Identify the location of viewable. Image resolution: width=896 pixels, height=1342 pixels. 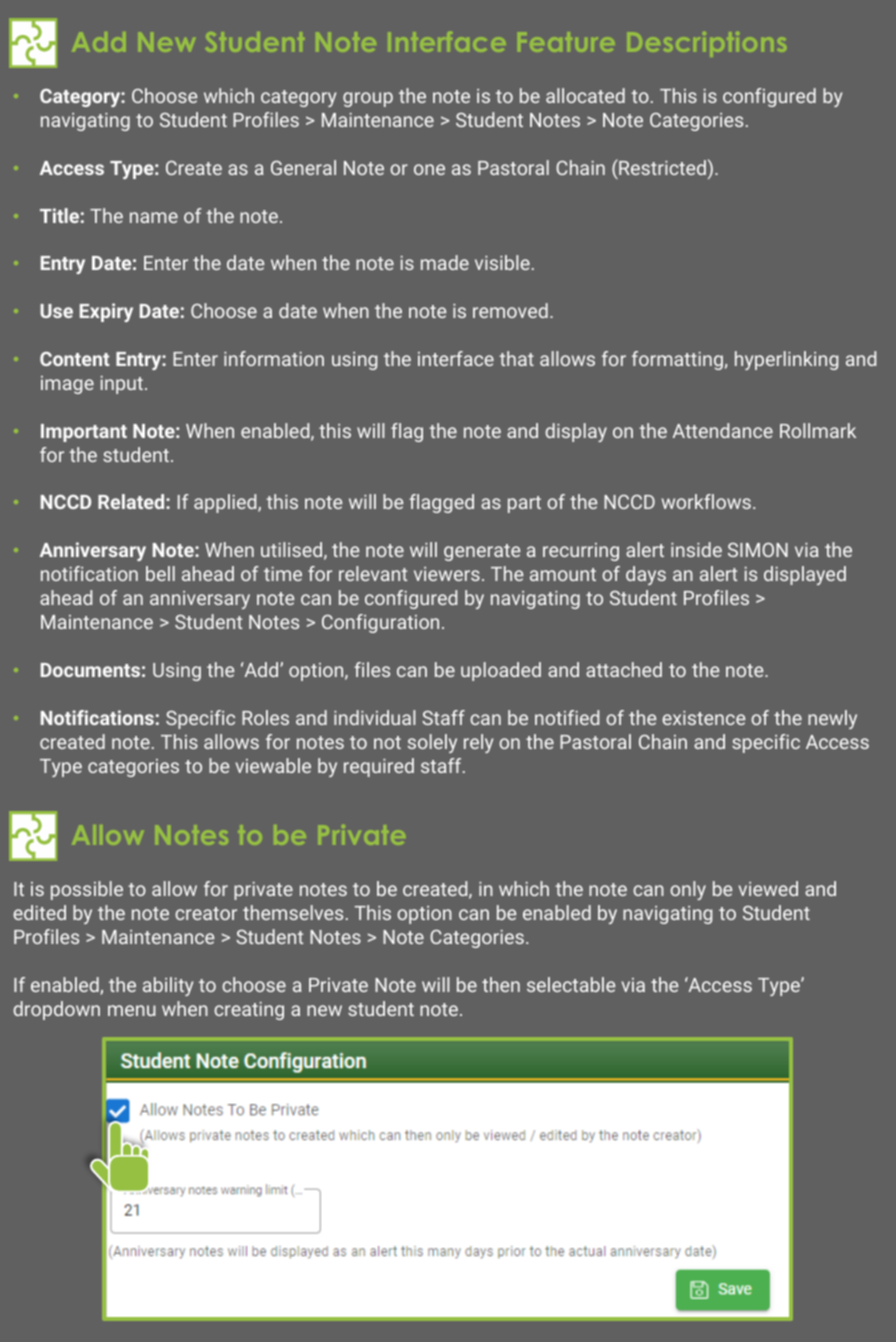
(273, 765).
